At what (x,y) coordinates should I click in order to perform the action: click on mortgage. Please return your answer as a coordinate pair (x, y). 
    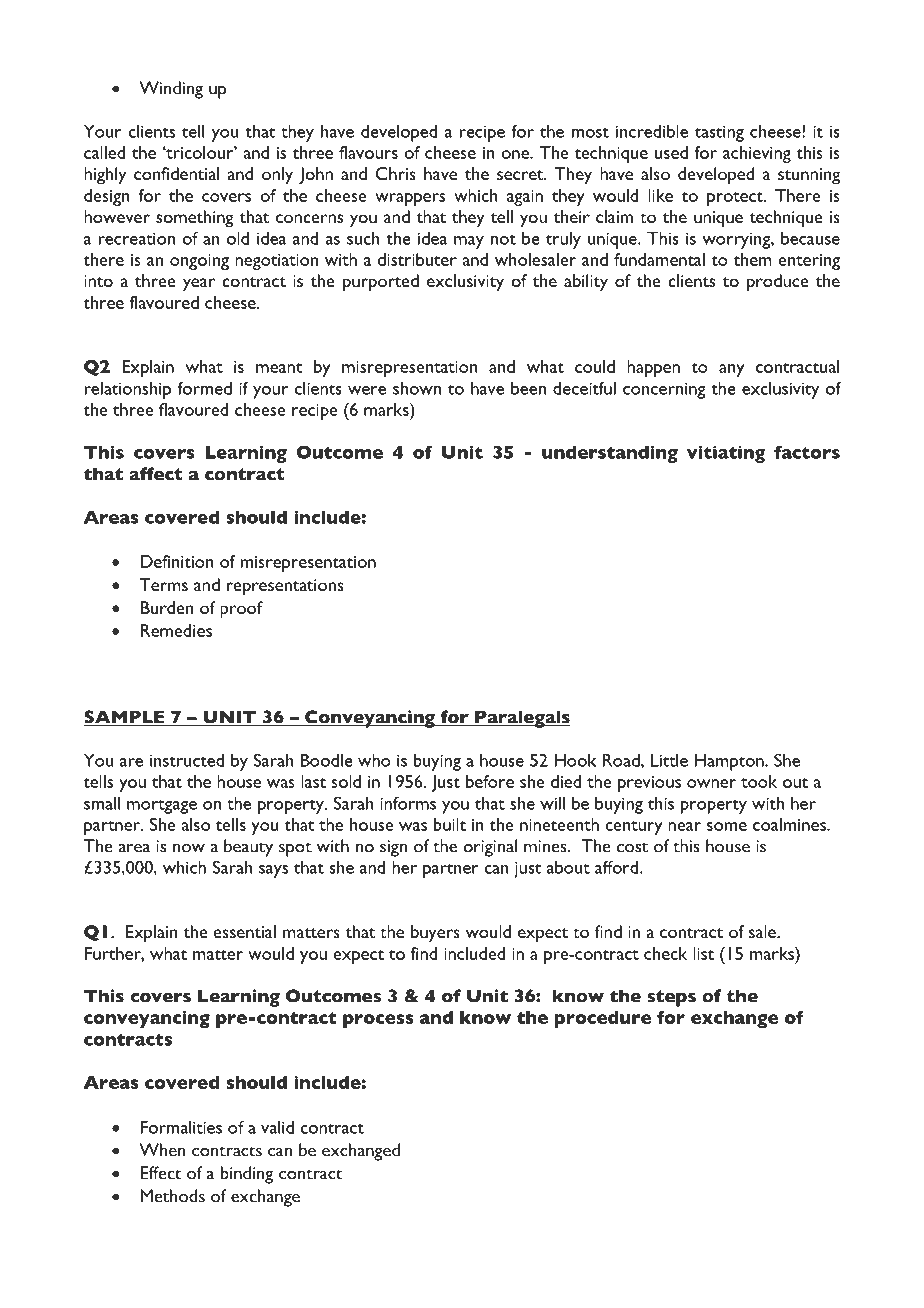
    Looking at the image, I should click on (162, 807).
